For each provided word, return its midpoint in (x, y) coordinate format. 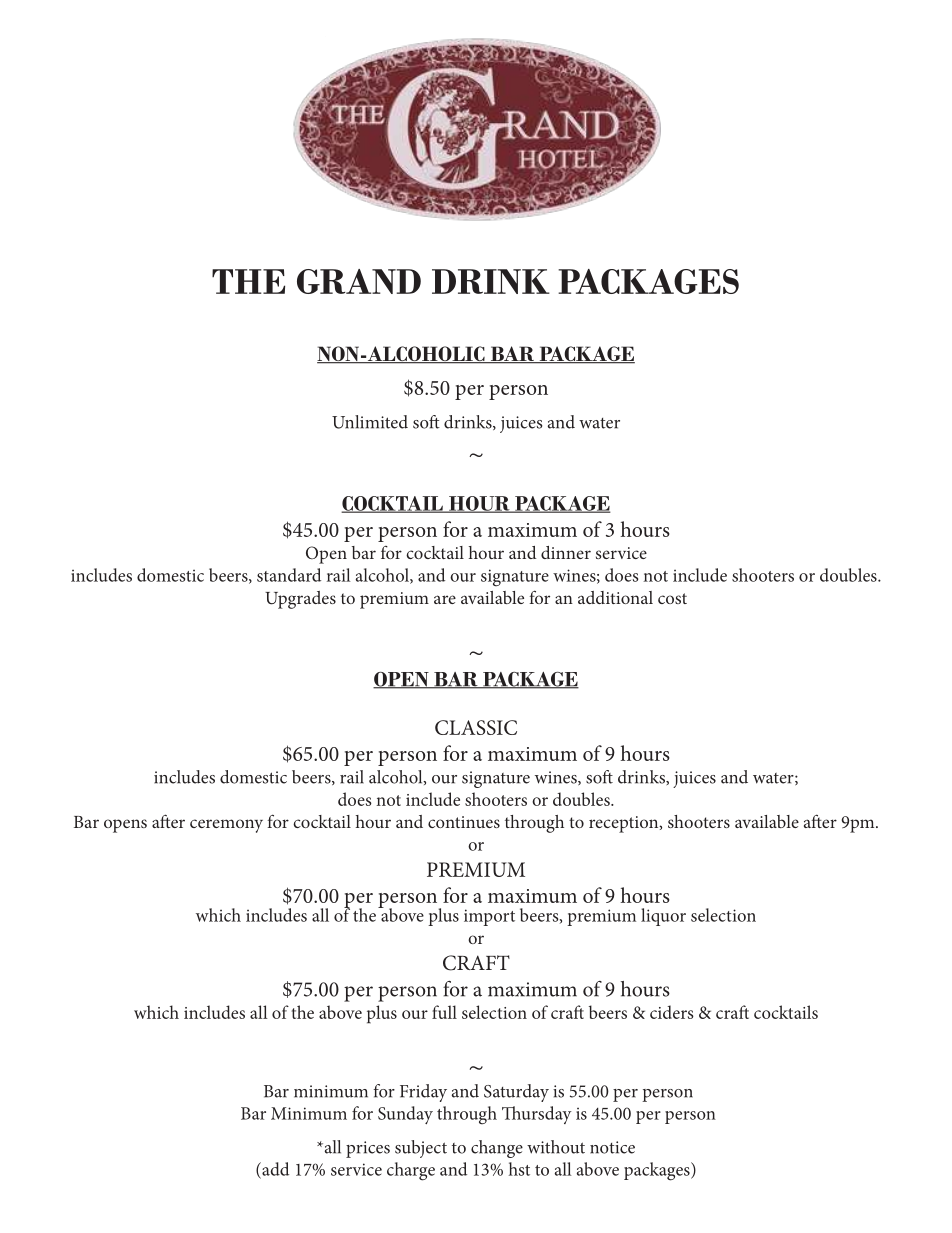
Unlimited (370, 422)
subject (421, 1149)
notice (612, 1147)
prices (368, 1149)
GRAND (359, 281)
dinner (566, 552)
